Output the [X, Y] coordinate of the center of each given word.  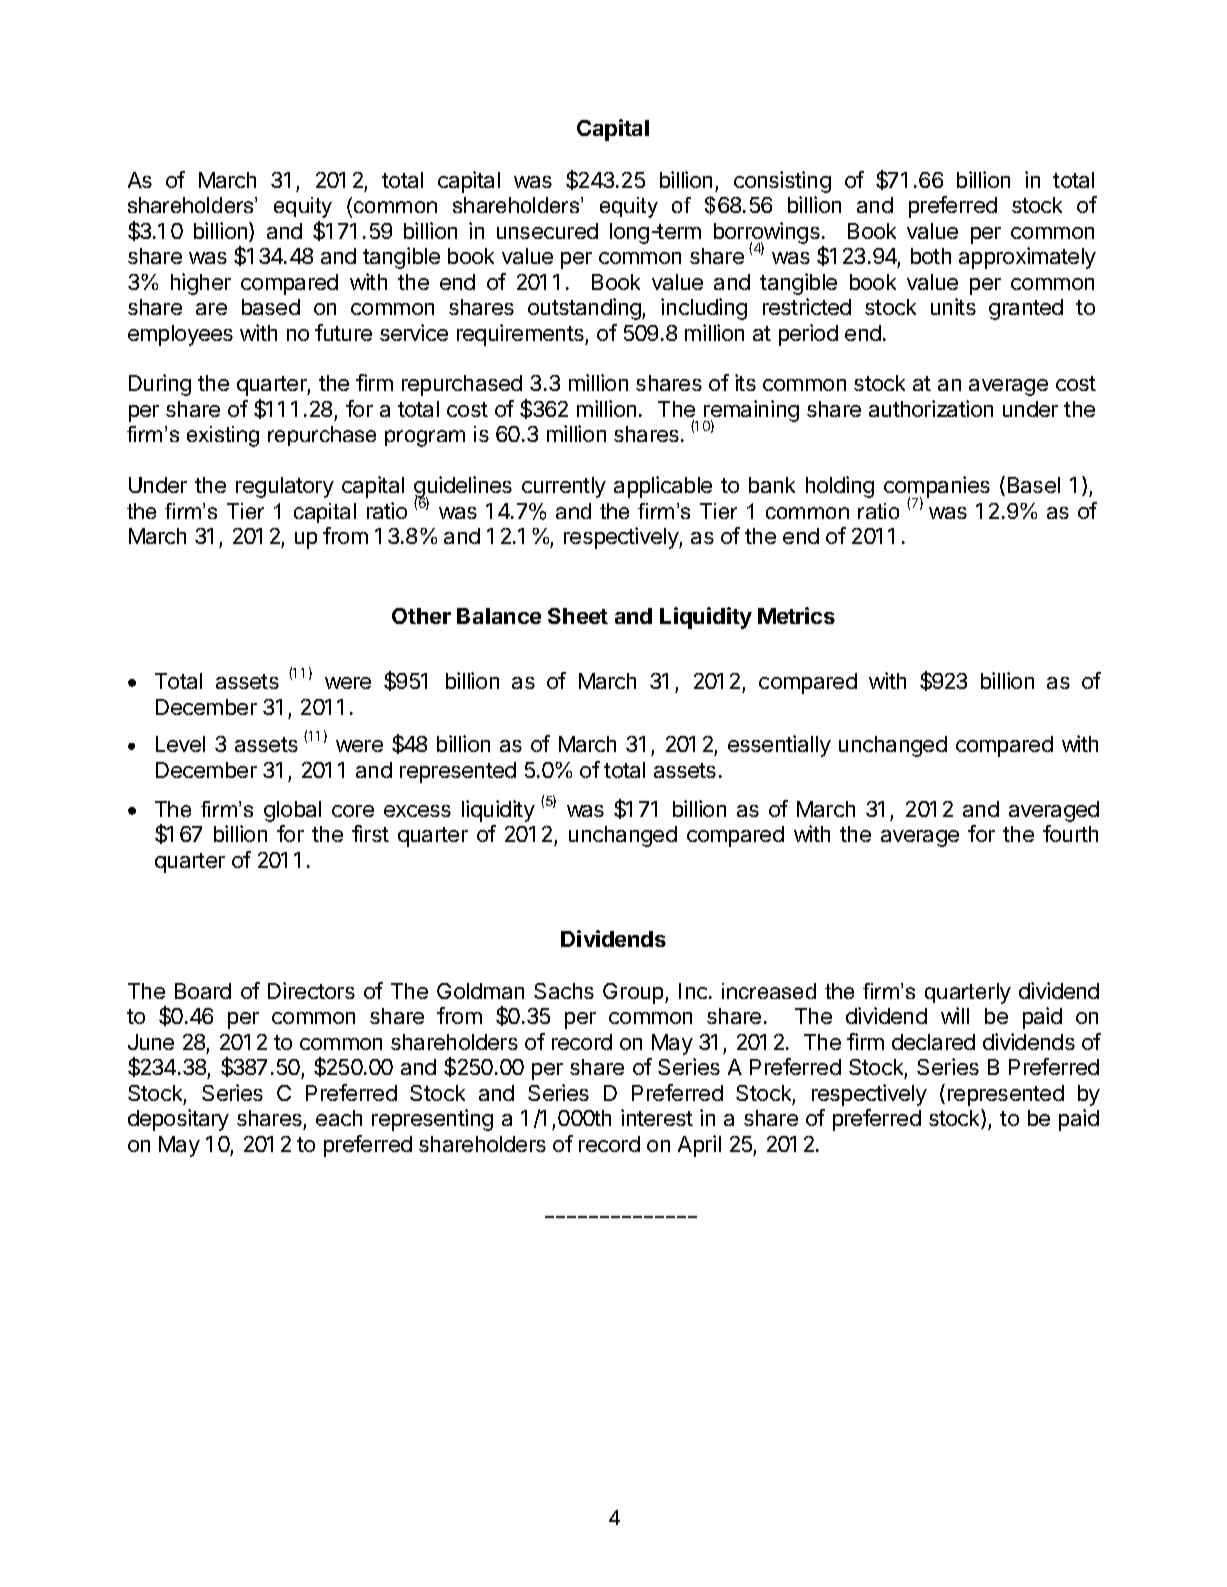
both [931, 256]
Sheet [578, 616]
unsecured [547, 231]
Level [180, 744]
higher [201, 284]
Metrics [796, 615]
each [339, 1118]
